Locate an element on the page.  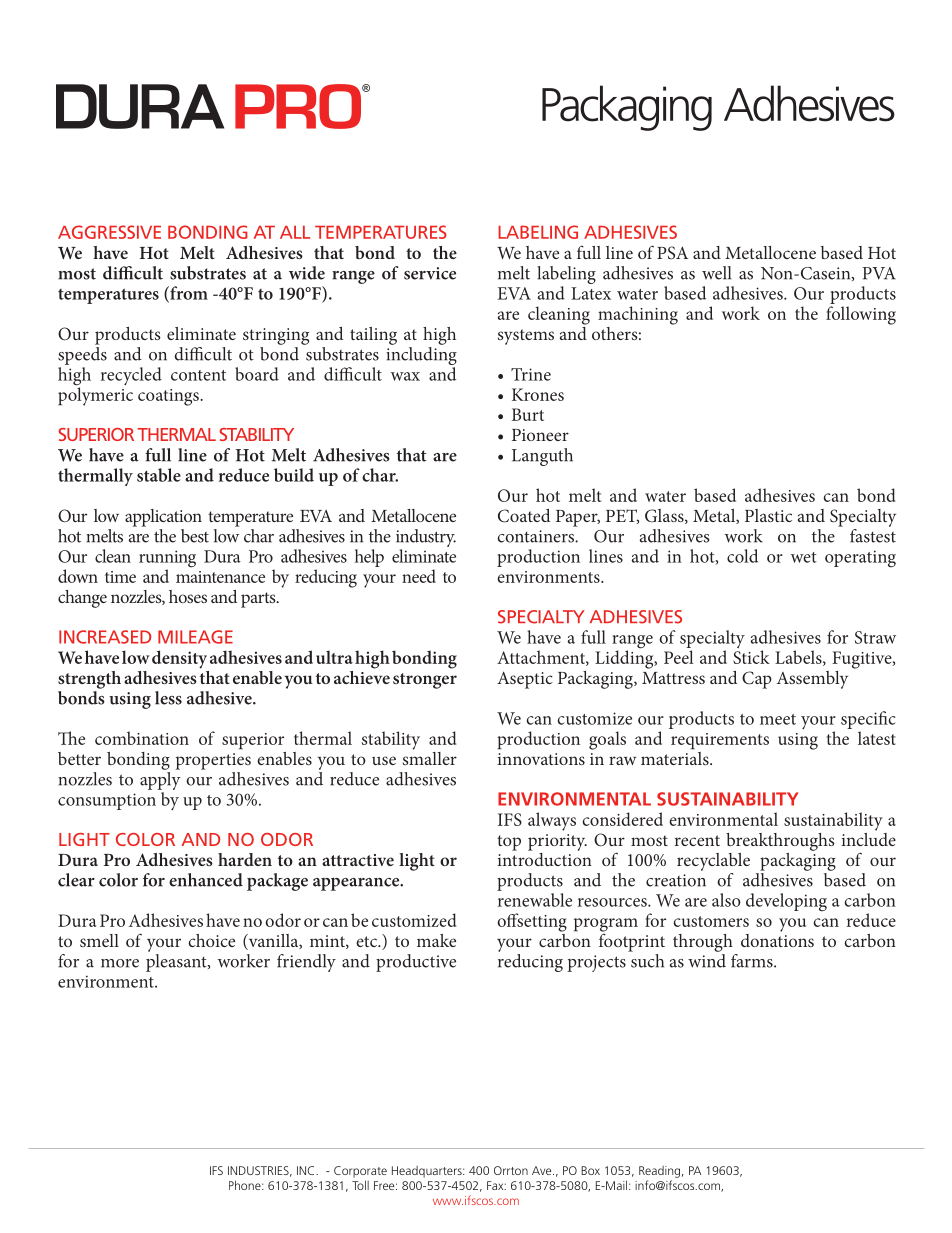
Corporate is located at coordinates (360, 1172).
